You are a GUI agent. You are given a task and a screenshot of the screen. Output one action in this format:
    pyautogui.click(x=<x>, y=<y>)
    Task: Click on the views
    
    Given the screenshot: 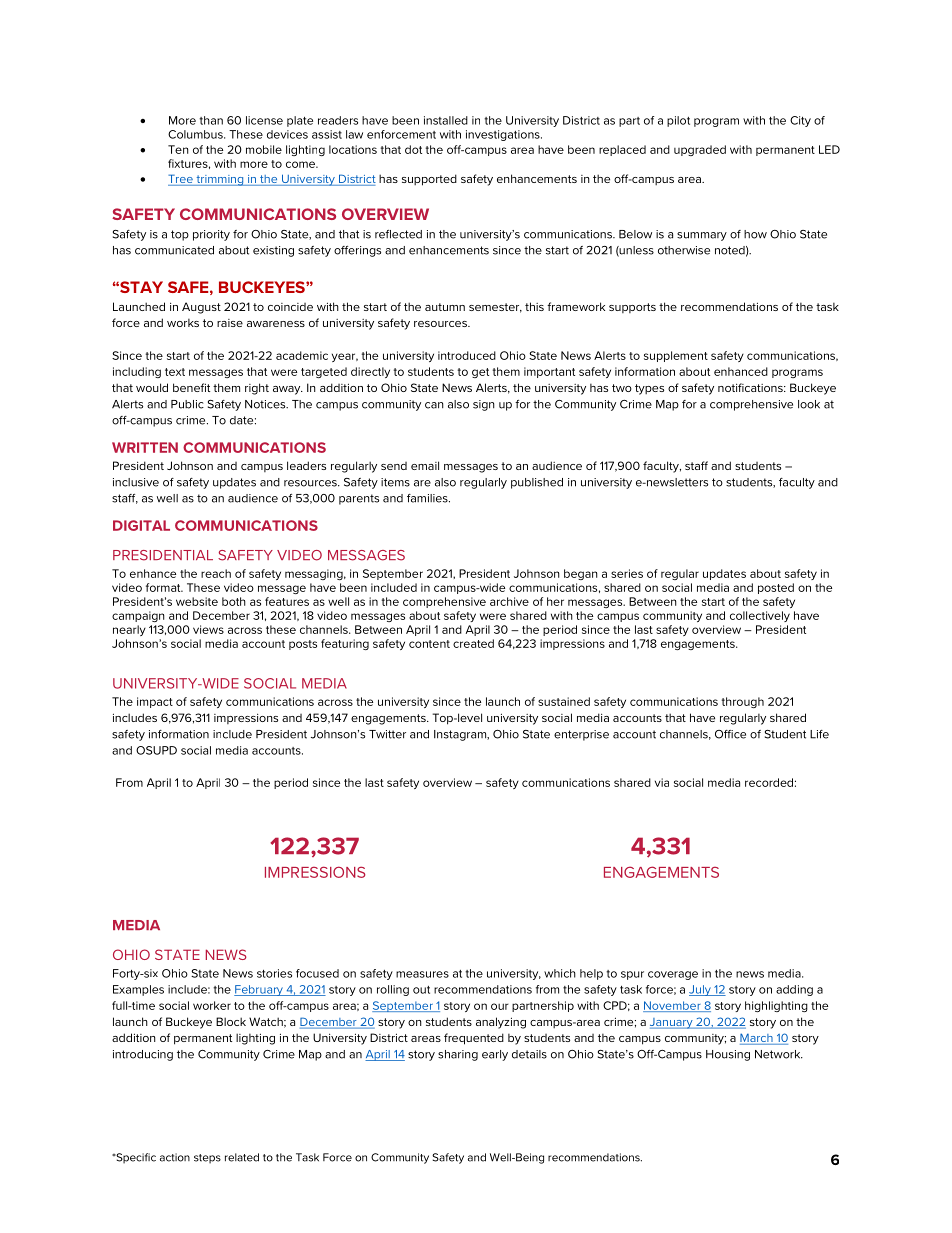 What is the action you would take?
    pyautogui.click(x=208, y=629)
